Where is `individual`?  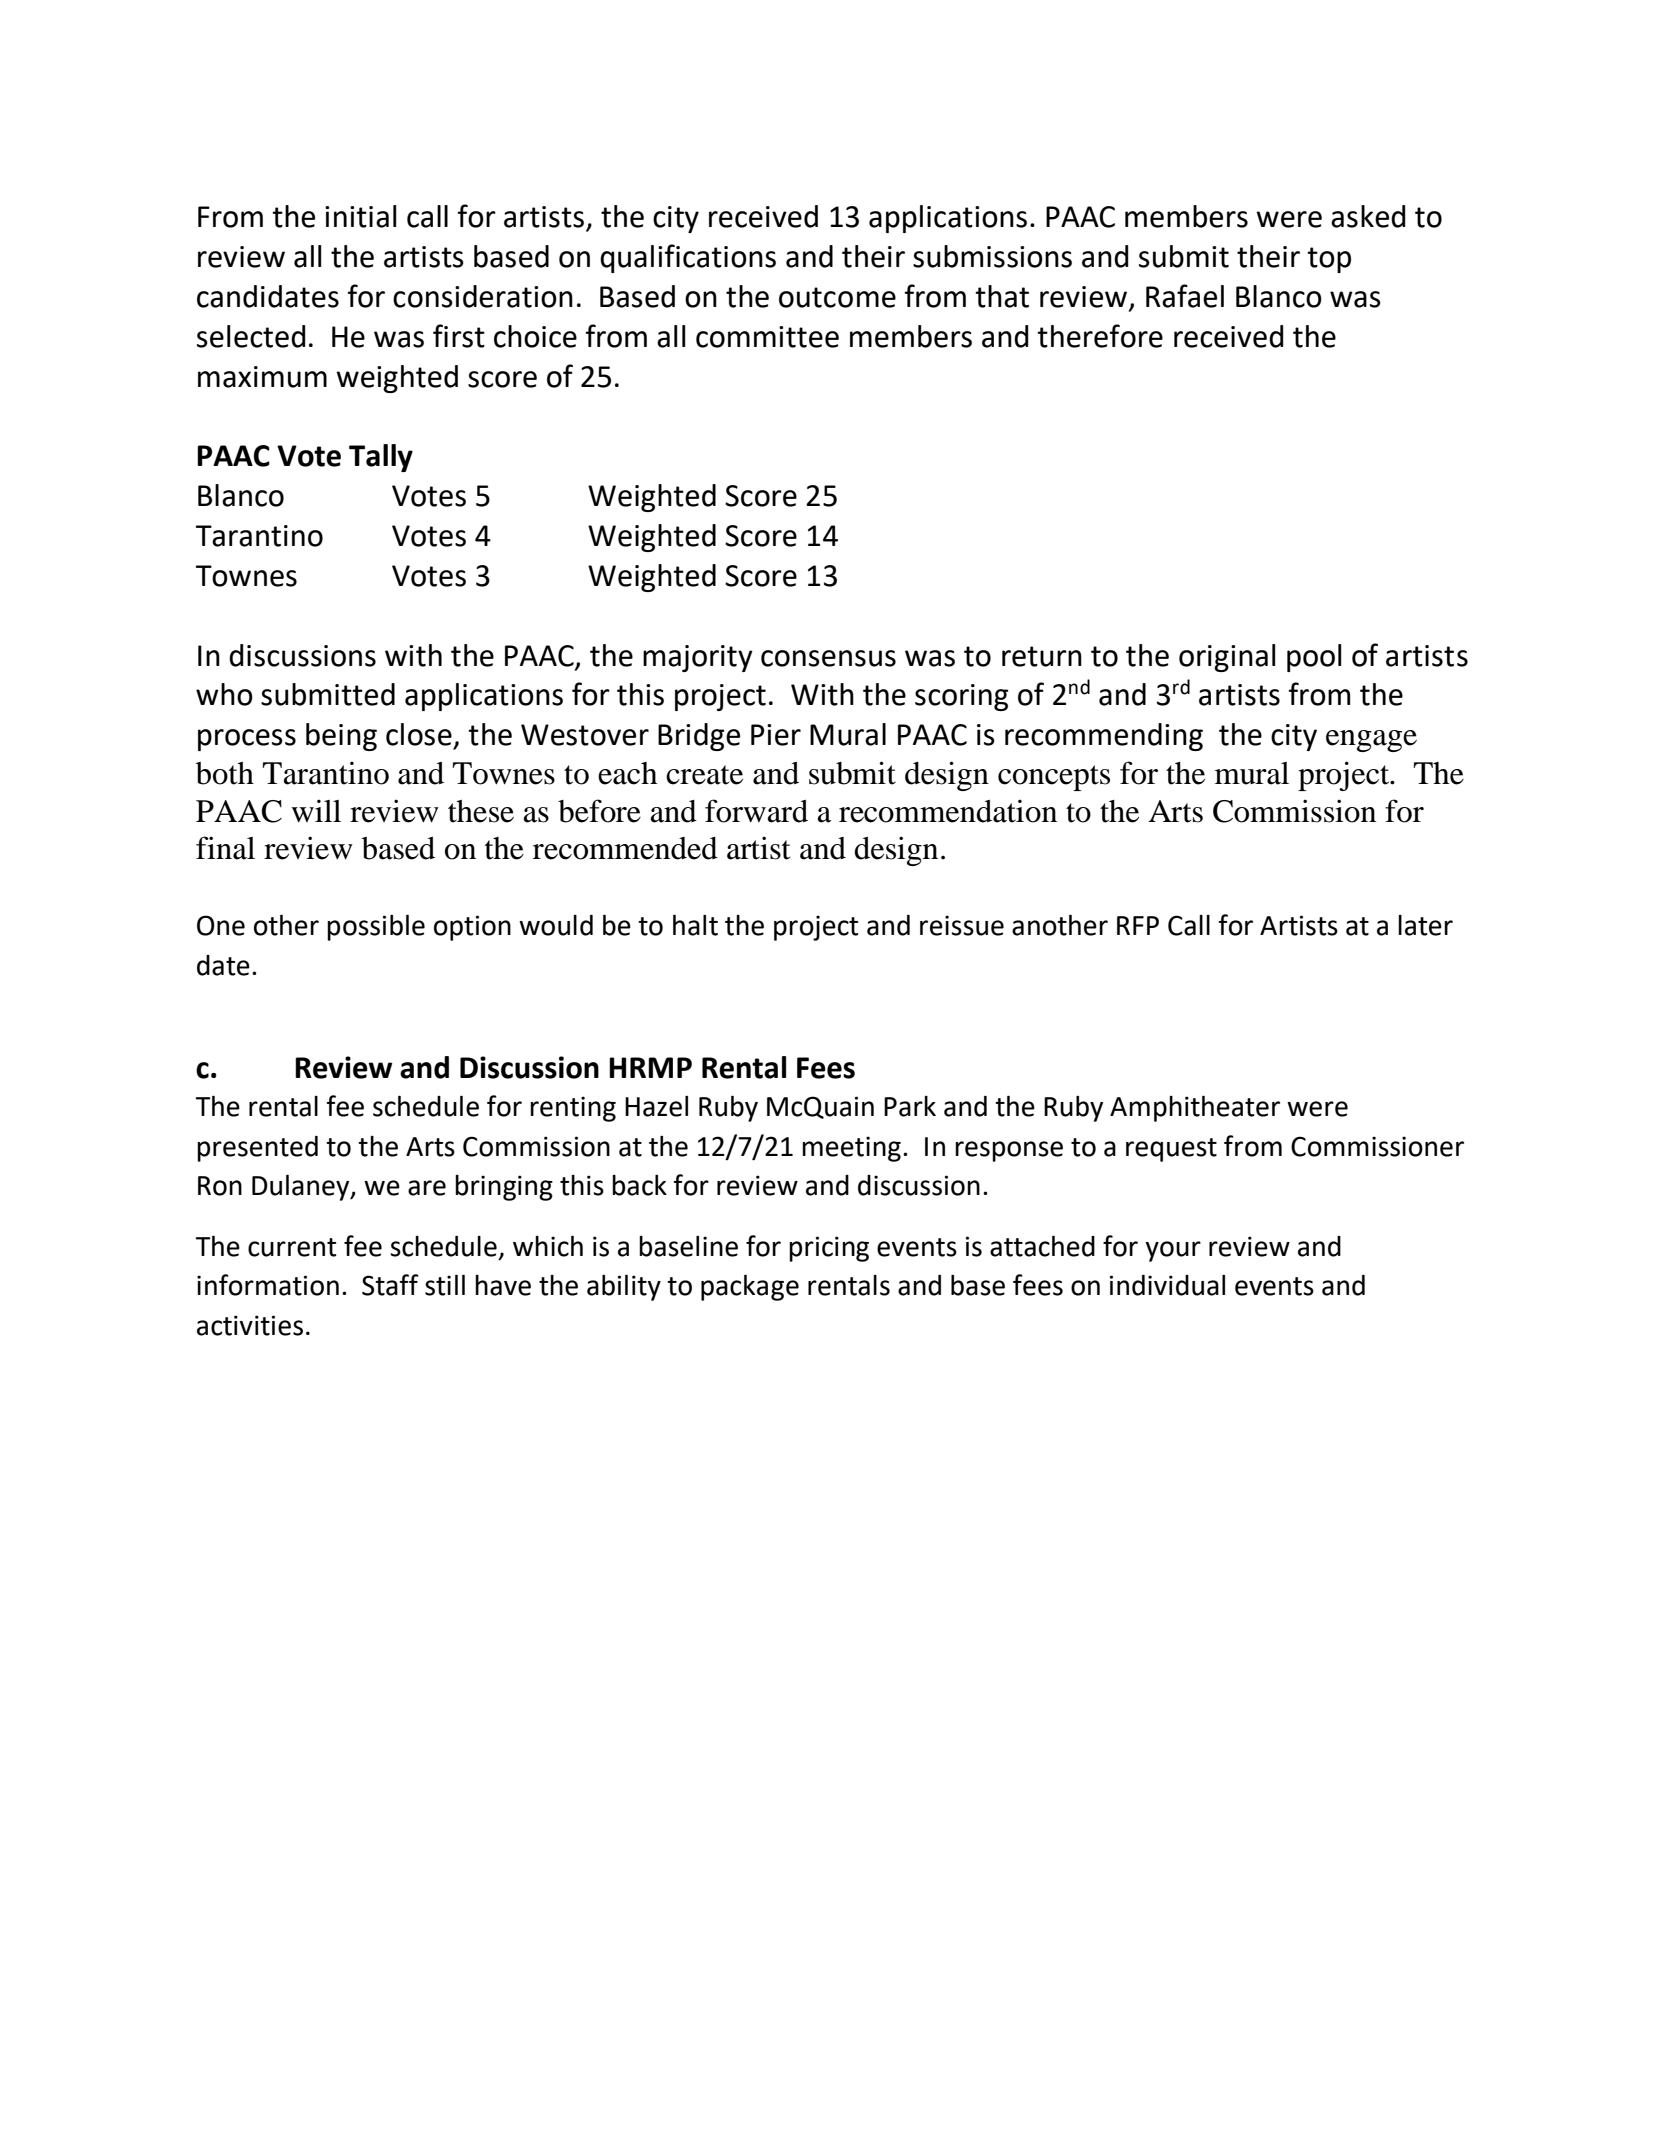 individual is located at coordinates (1167, 1285).
